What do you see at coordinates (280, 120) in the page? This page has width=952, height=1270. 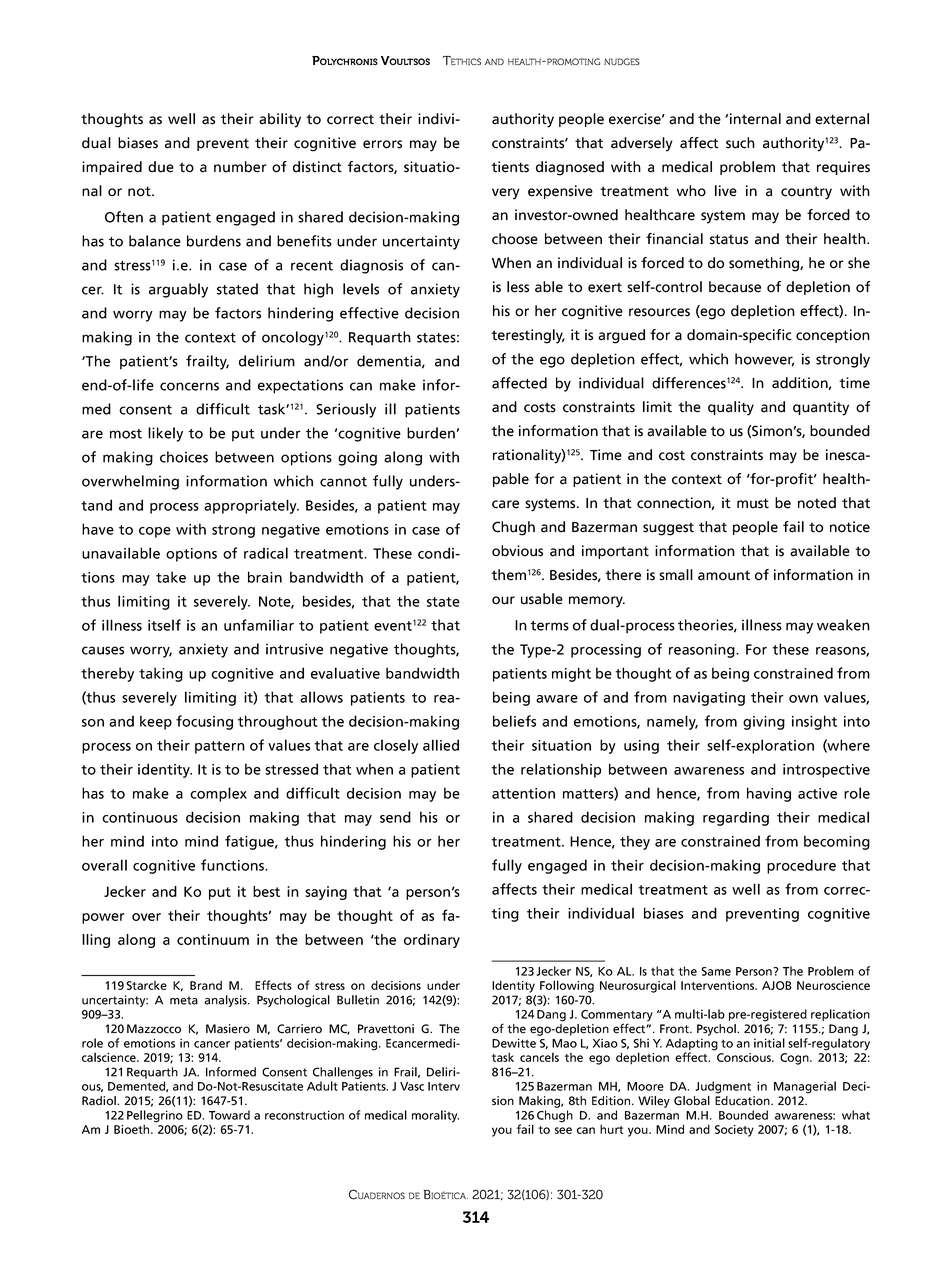 I see `ability` at bounding box center [280, 120].
